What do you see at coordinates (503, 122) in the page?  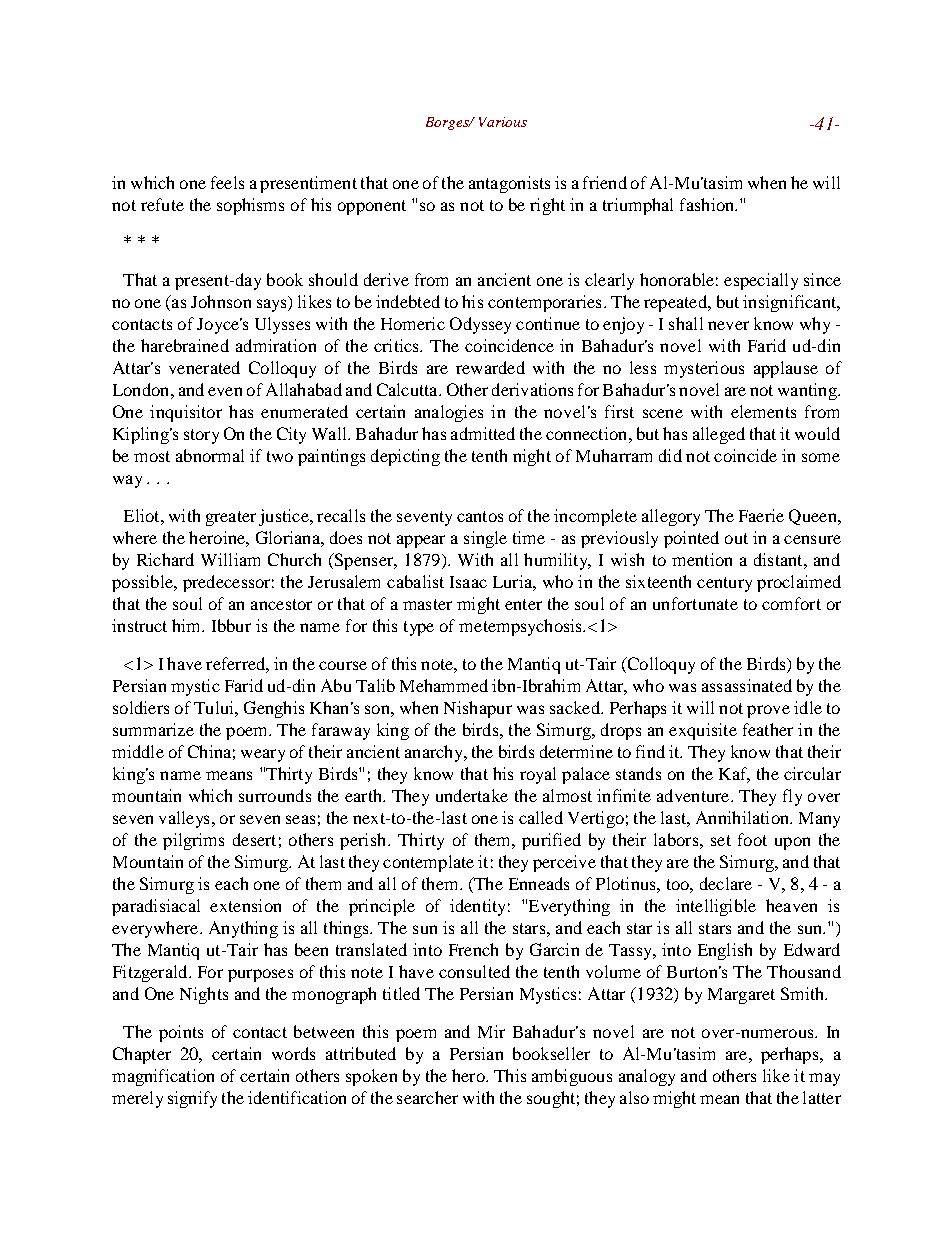 I see `Various` at bounding box center [503, 122].
